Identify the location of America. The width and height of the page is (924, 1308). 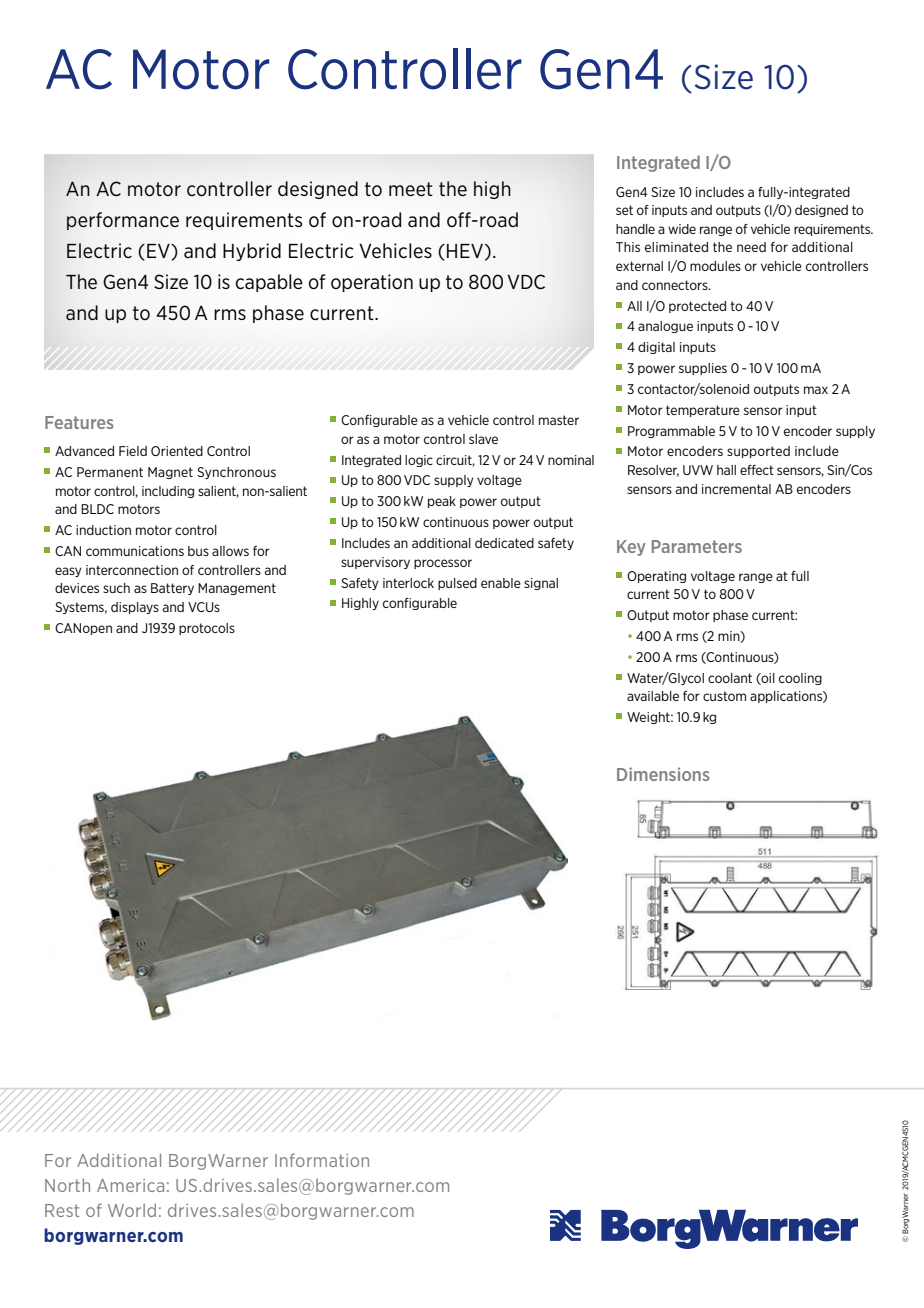
(130, 1185).
